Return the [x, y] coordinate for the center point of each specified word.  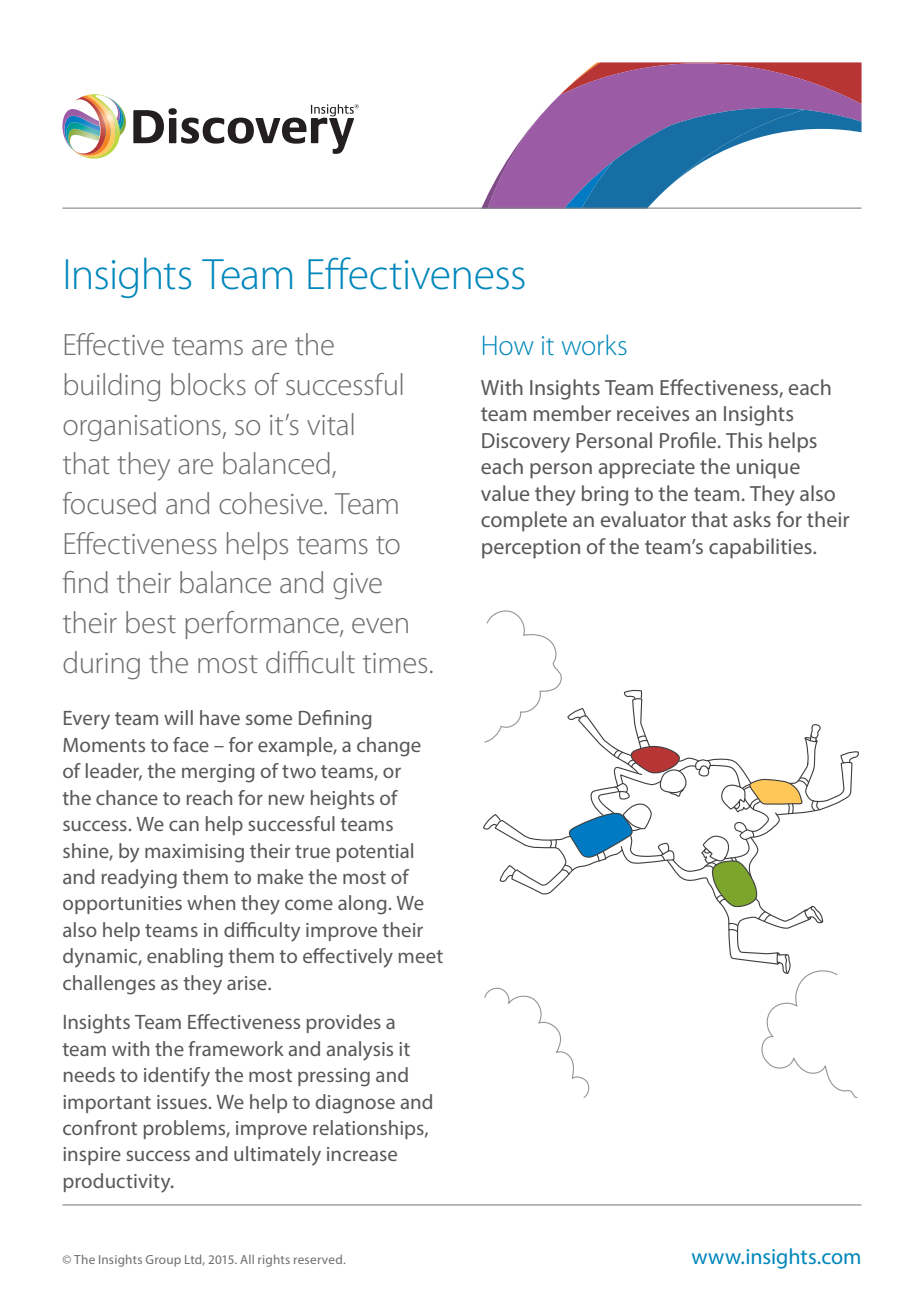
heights [342, 800]
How [508, 345]
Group [163, 1261]
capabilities [761, 548]
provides [344, 1023]
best [151, 622]
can [184, 825]
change [389, 747]
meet [420, 956]
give [357, 586]
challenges [109, 985]
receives [653, 413]
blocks [208, 384]
